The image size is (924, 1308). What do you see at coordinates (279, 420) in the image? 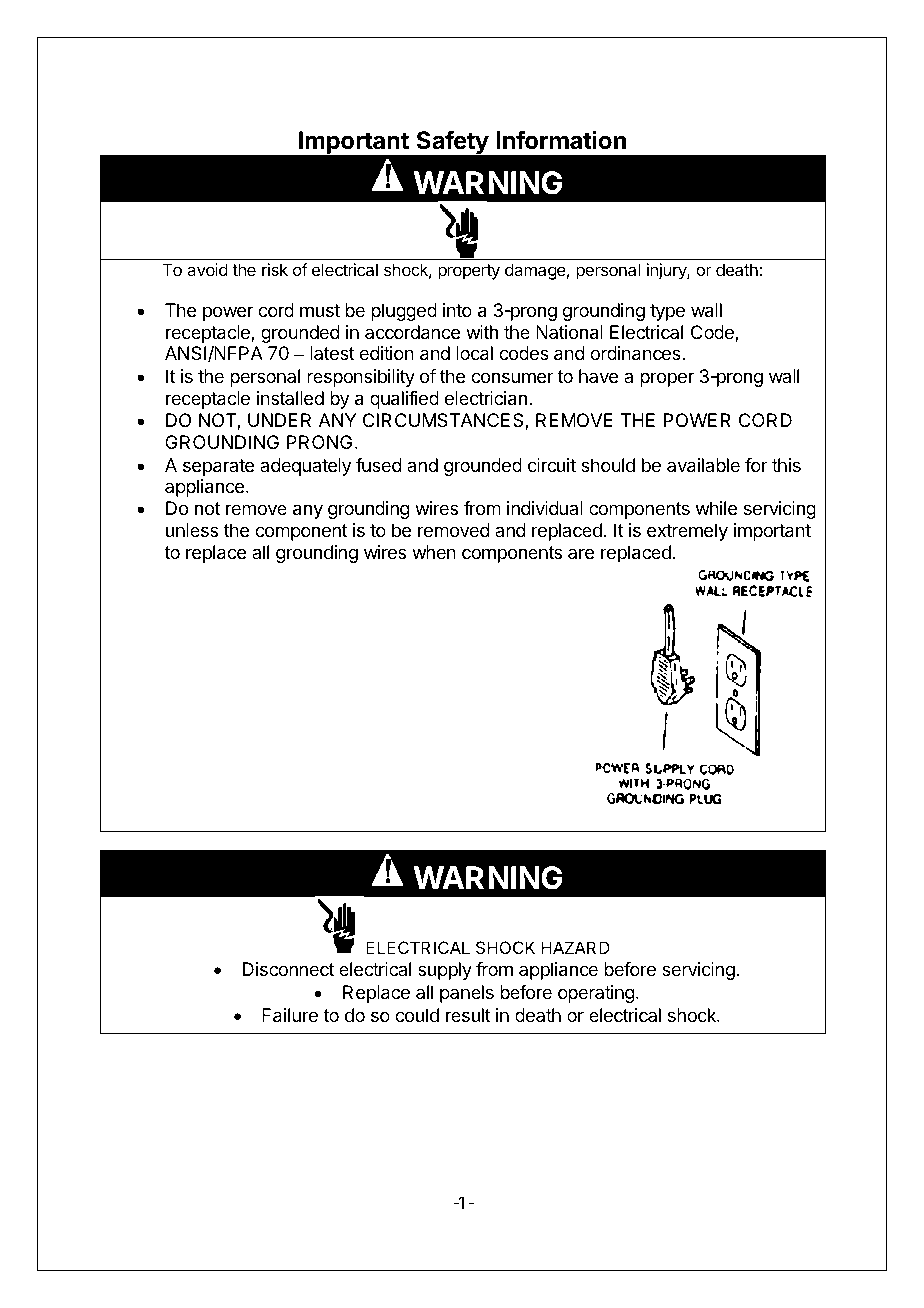
I see `UNDER` at bounding box center [279, 420].
